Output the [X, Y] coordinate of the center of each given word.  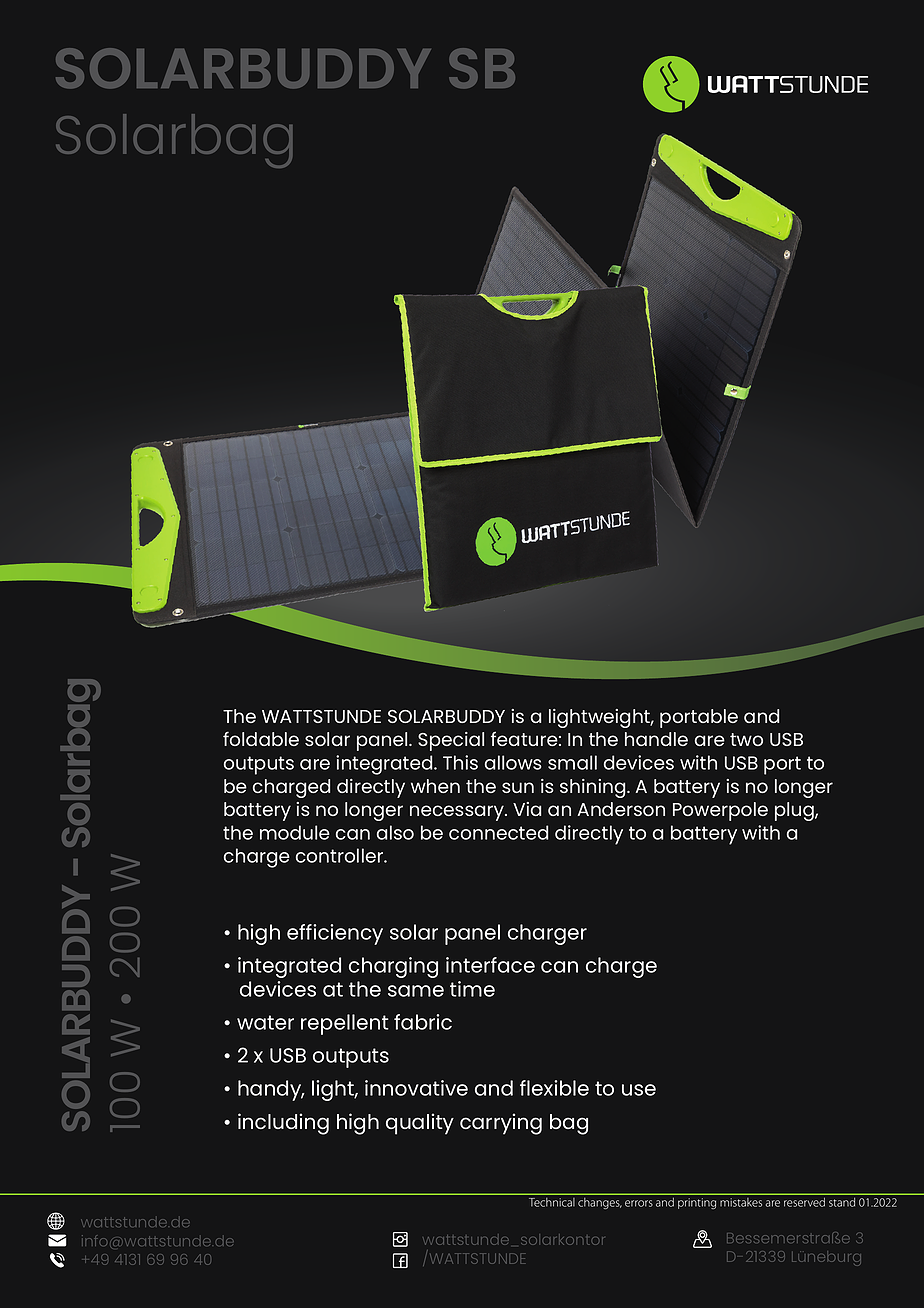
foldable [261, 738]
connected [498, 832]
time [472, 989]
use [639, 1090]
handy [271, 1090]
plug [795, 811]
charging [393, 967]
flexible [554, 1088]
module [295, 832]
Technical [552, 1202]
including [283, 1124]
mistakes [741, 1202]
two [746, 739]
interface [490, 965]
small [572, 762]
